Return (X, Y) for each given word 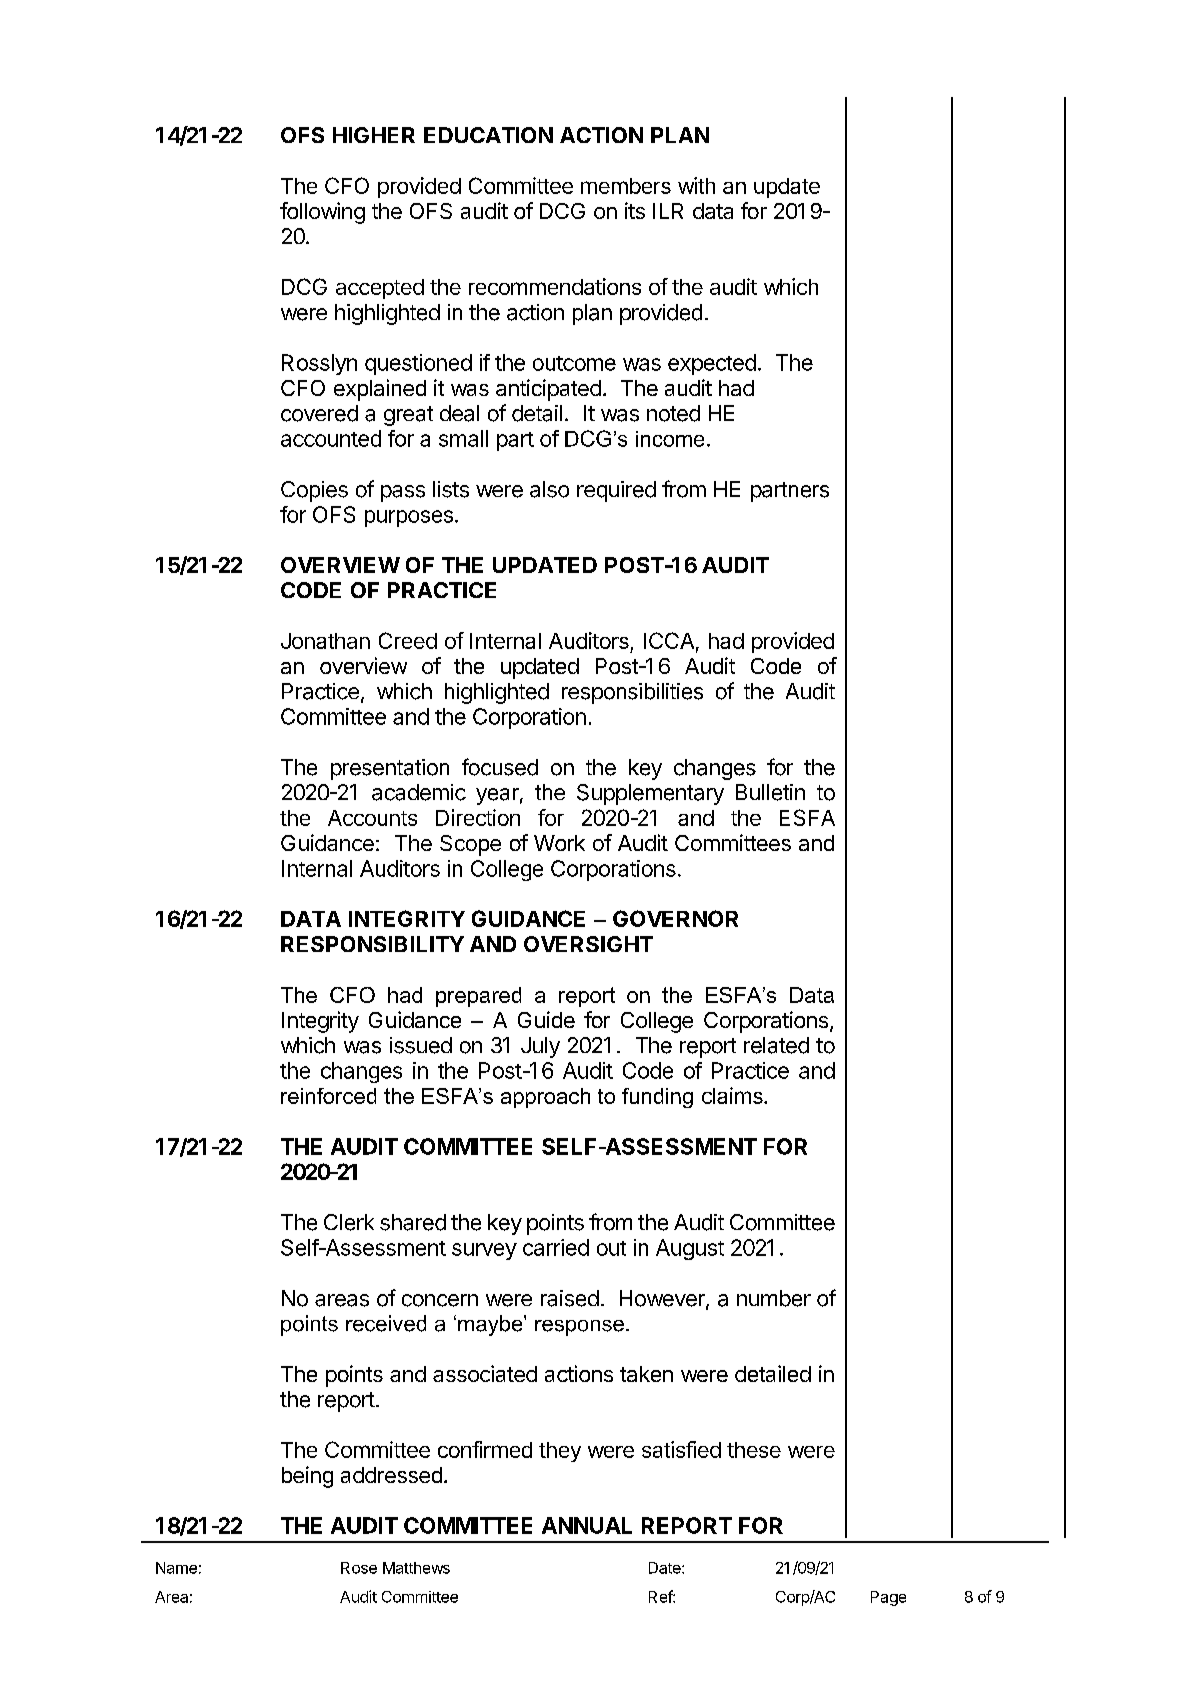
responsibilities (632, 693)
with (696, 185)
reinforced (328, 1096)
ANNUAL (587, 1525)
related (776, 1045)
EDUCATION (488, 135)
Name (176, 1568)
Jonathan (325, 641)
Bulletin (770, 792)
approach (545, 1098)
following (322, 213)
